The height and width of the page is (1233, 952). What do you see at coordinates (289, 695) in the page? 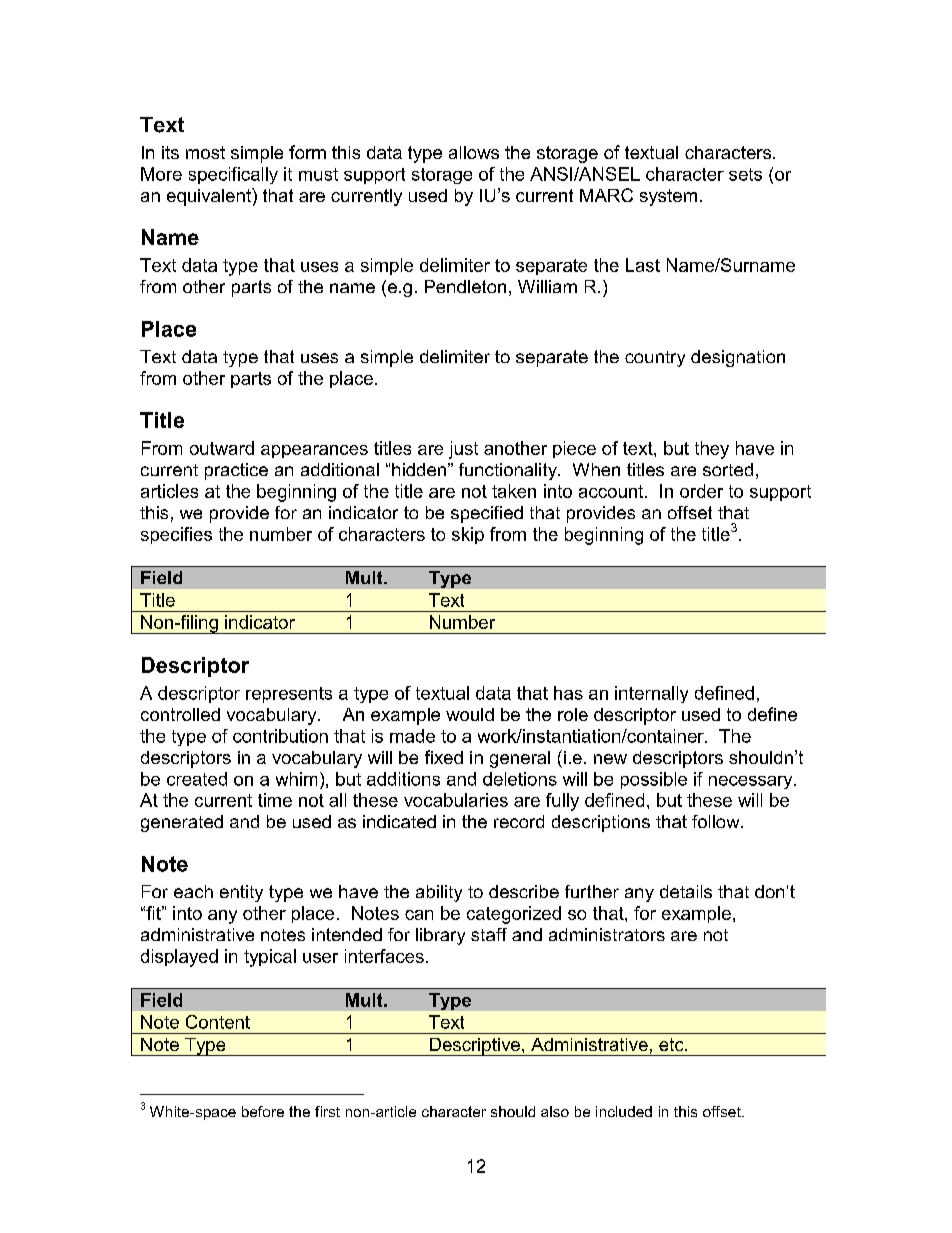
I see `represents` at bounding box center [289, 695].
